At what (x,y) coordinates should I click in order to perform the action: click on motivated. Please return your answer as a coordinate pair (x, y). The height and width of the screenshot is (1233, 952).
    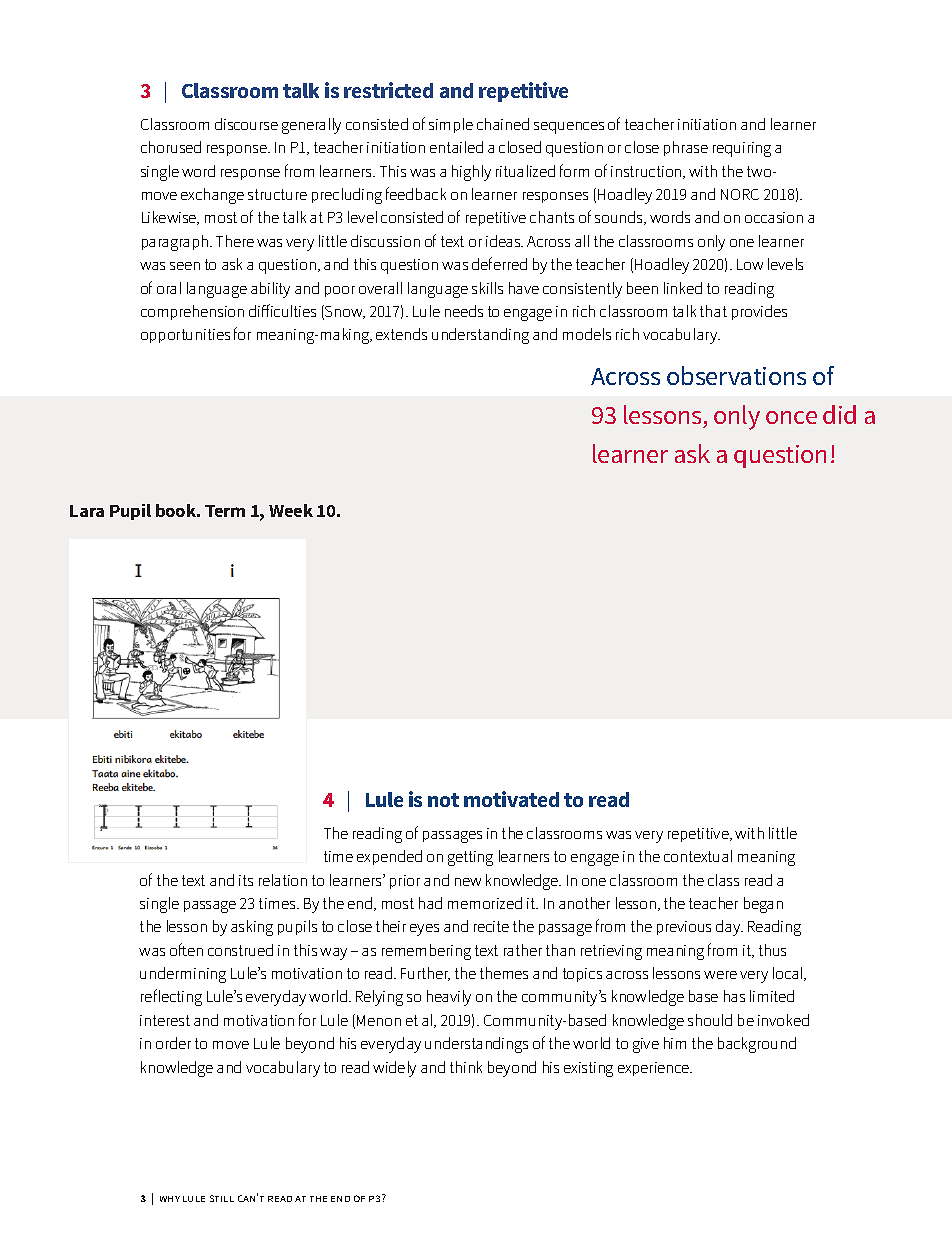
    Looking at the image, I should click on (511, 799).
